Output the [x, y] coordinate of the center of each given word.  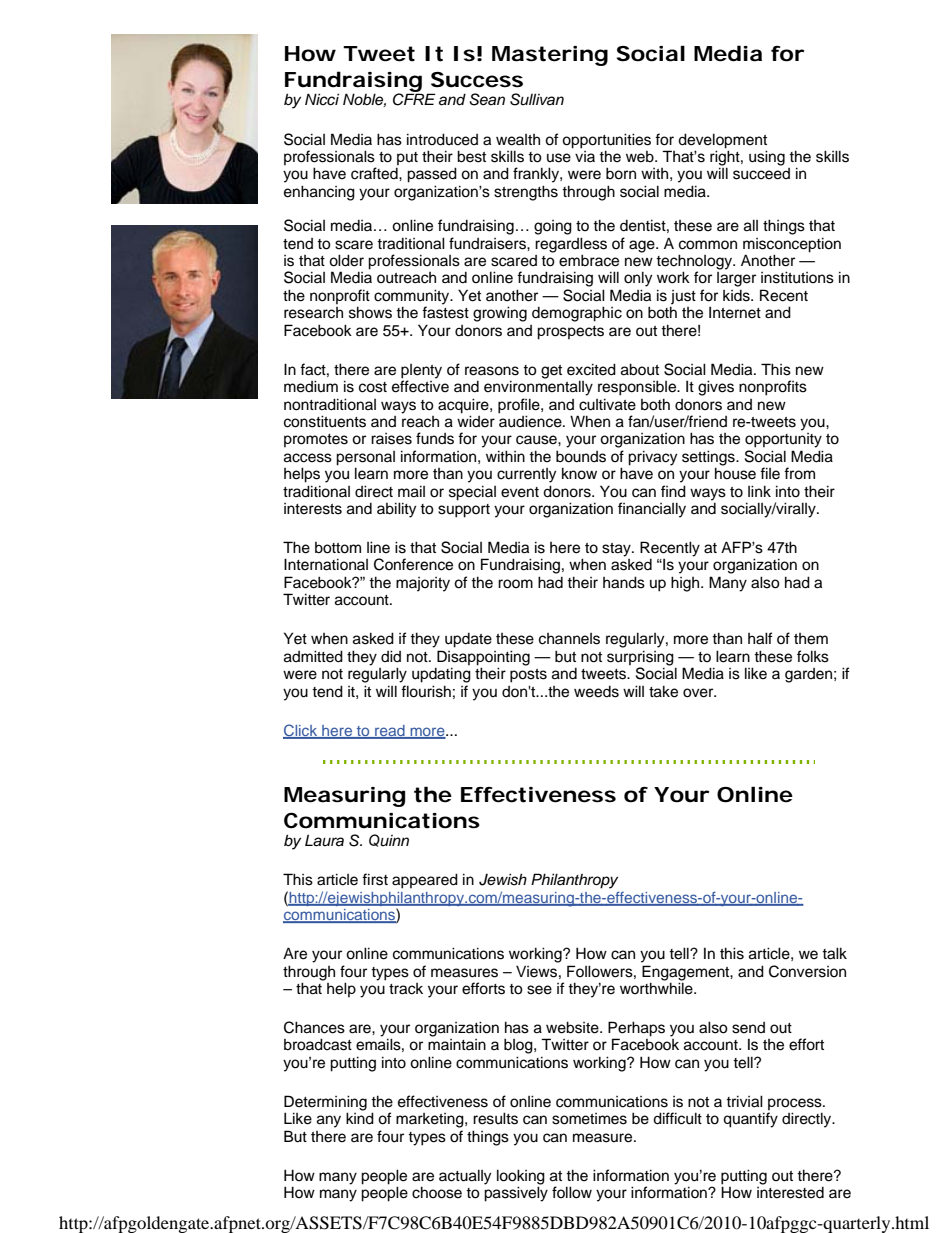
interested [790, 1193]
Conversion [807, 971]
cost [373, 387]
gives [716, 388]
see [539, 990]
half [760, 638]
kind [360, 1118]
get [551, 372]
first [375, 879]
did [391, 656]
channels [569, 639]
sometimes [589, 1119]
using [767, 158]
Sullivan [537, 99]
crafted [375, 173]
